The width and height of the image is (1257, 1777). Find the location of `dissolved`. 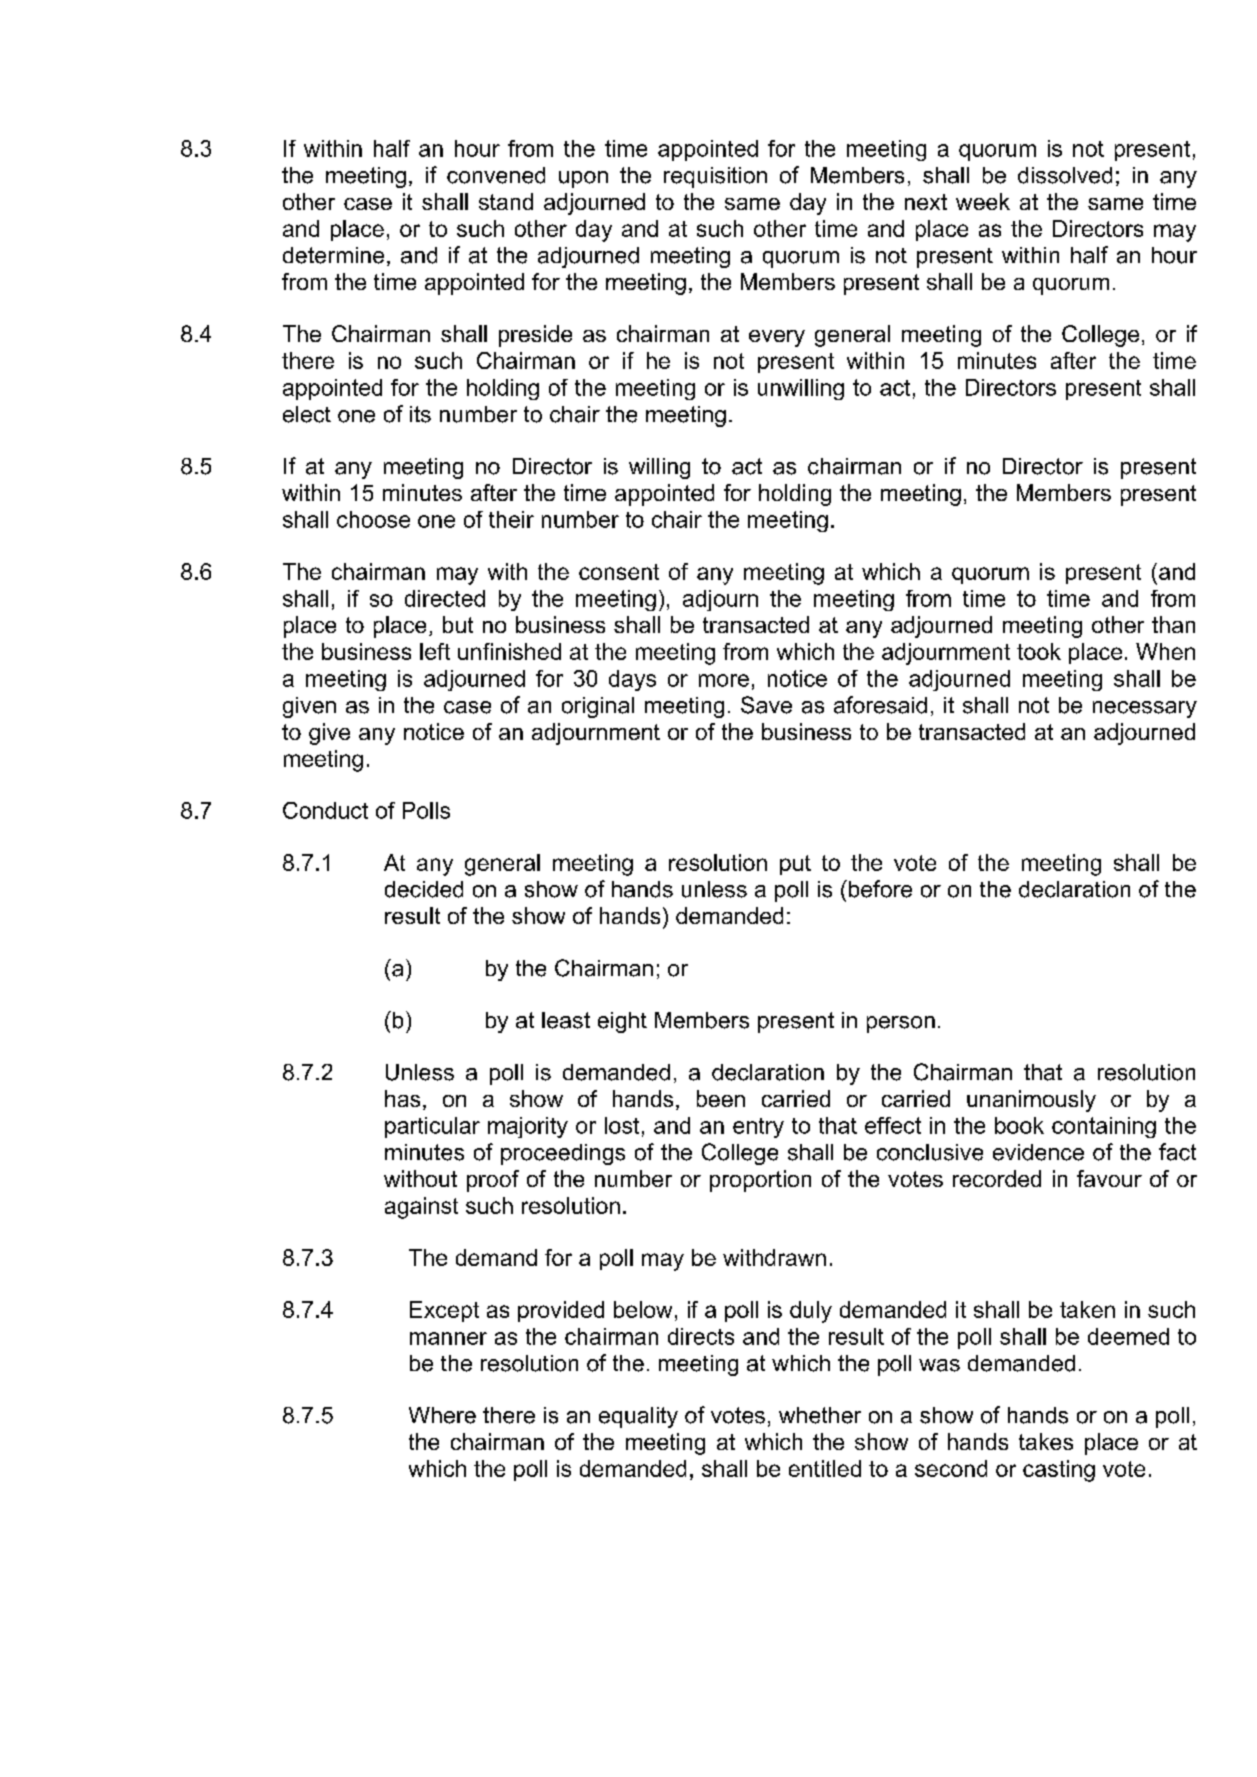

dissolved is located at coordinates (1065, 175).
